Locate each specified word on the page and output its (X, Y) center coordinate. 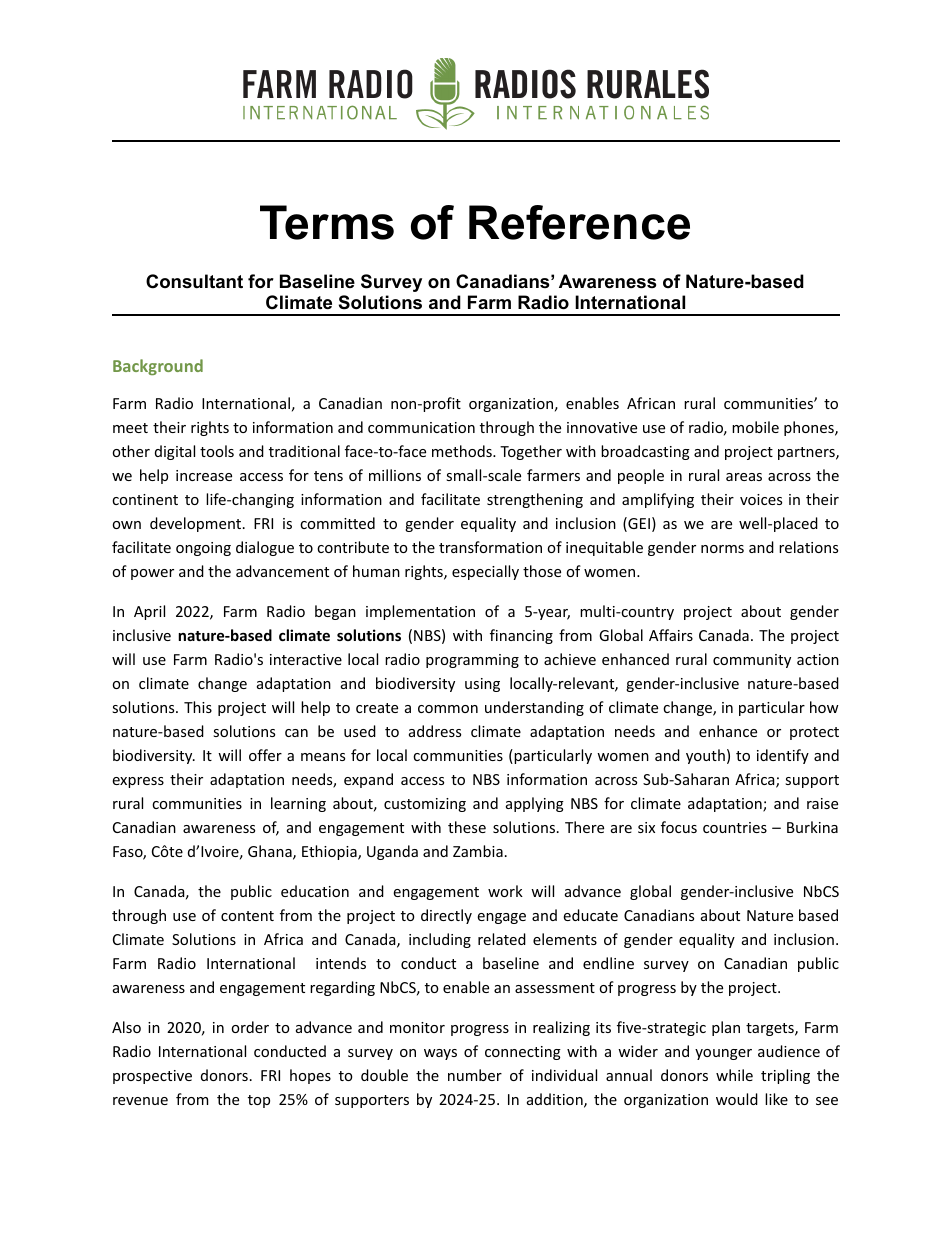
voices (761, 499)
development (197, 524)
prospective (152, 1077)
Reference (579, 222)
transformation (490, 547)
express (138, 782)
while (734, 1075)
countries (735, 827)
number (475, 1075)
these (467, 827)
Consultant (194, 281)
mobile (755, 427)
